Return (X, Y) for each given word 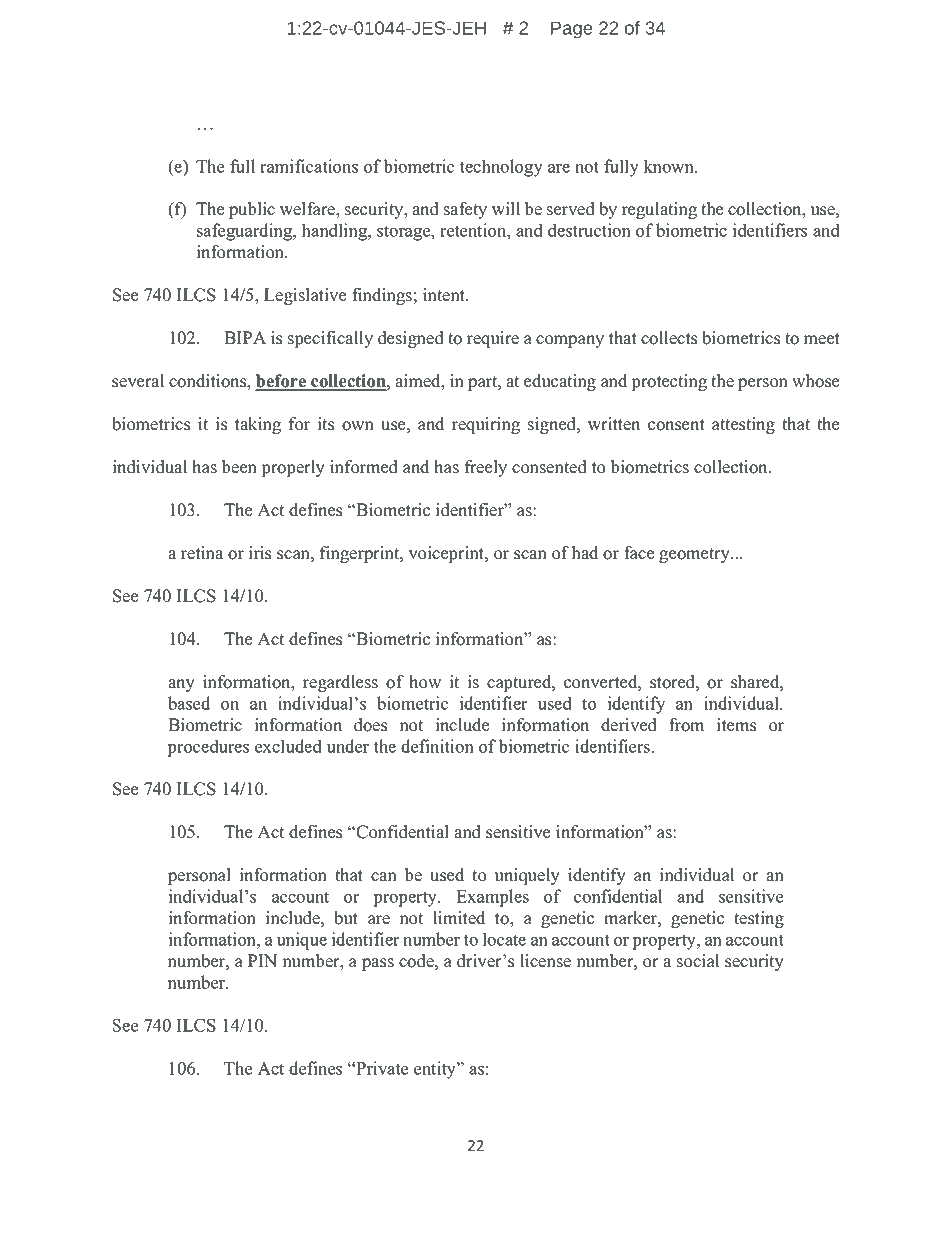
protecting (669, 382)
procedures (208, 748)
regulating (659, 210)
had (585, 553)
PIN (262, 960)
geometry (695, 555)
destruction (589, 230)
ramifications (309, 166)
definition (437, 746)
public (252, 210)
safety (465, 210)
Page (572, 30)
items (736, 725)
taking (258, 425)
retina (202, 553)
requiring (486, 425)
